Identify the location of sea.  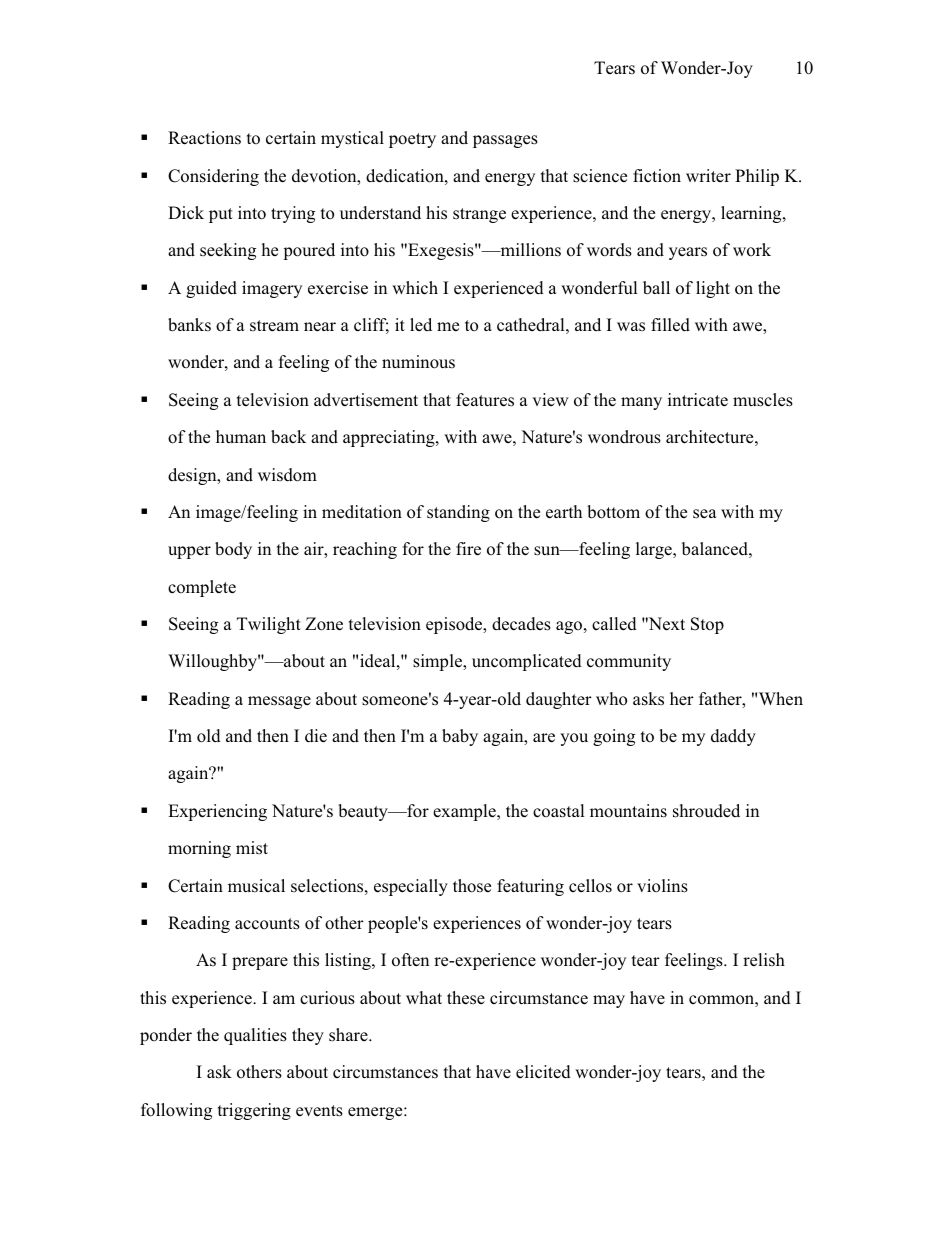
(705, 514).
